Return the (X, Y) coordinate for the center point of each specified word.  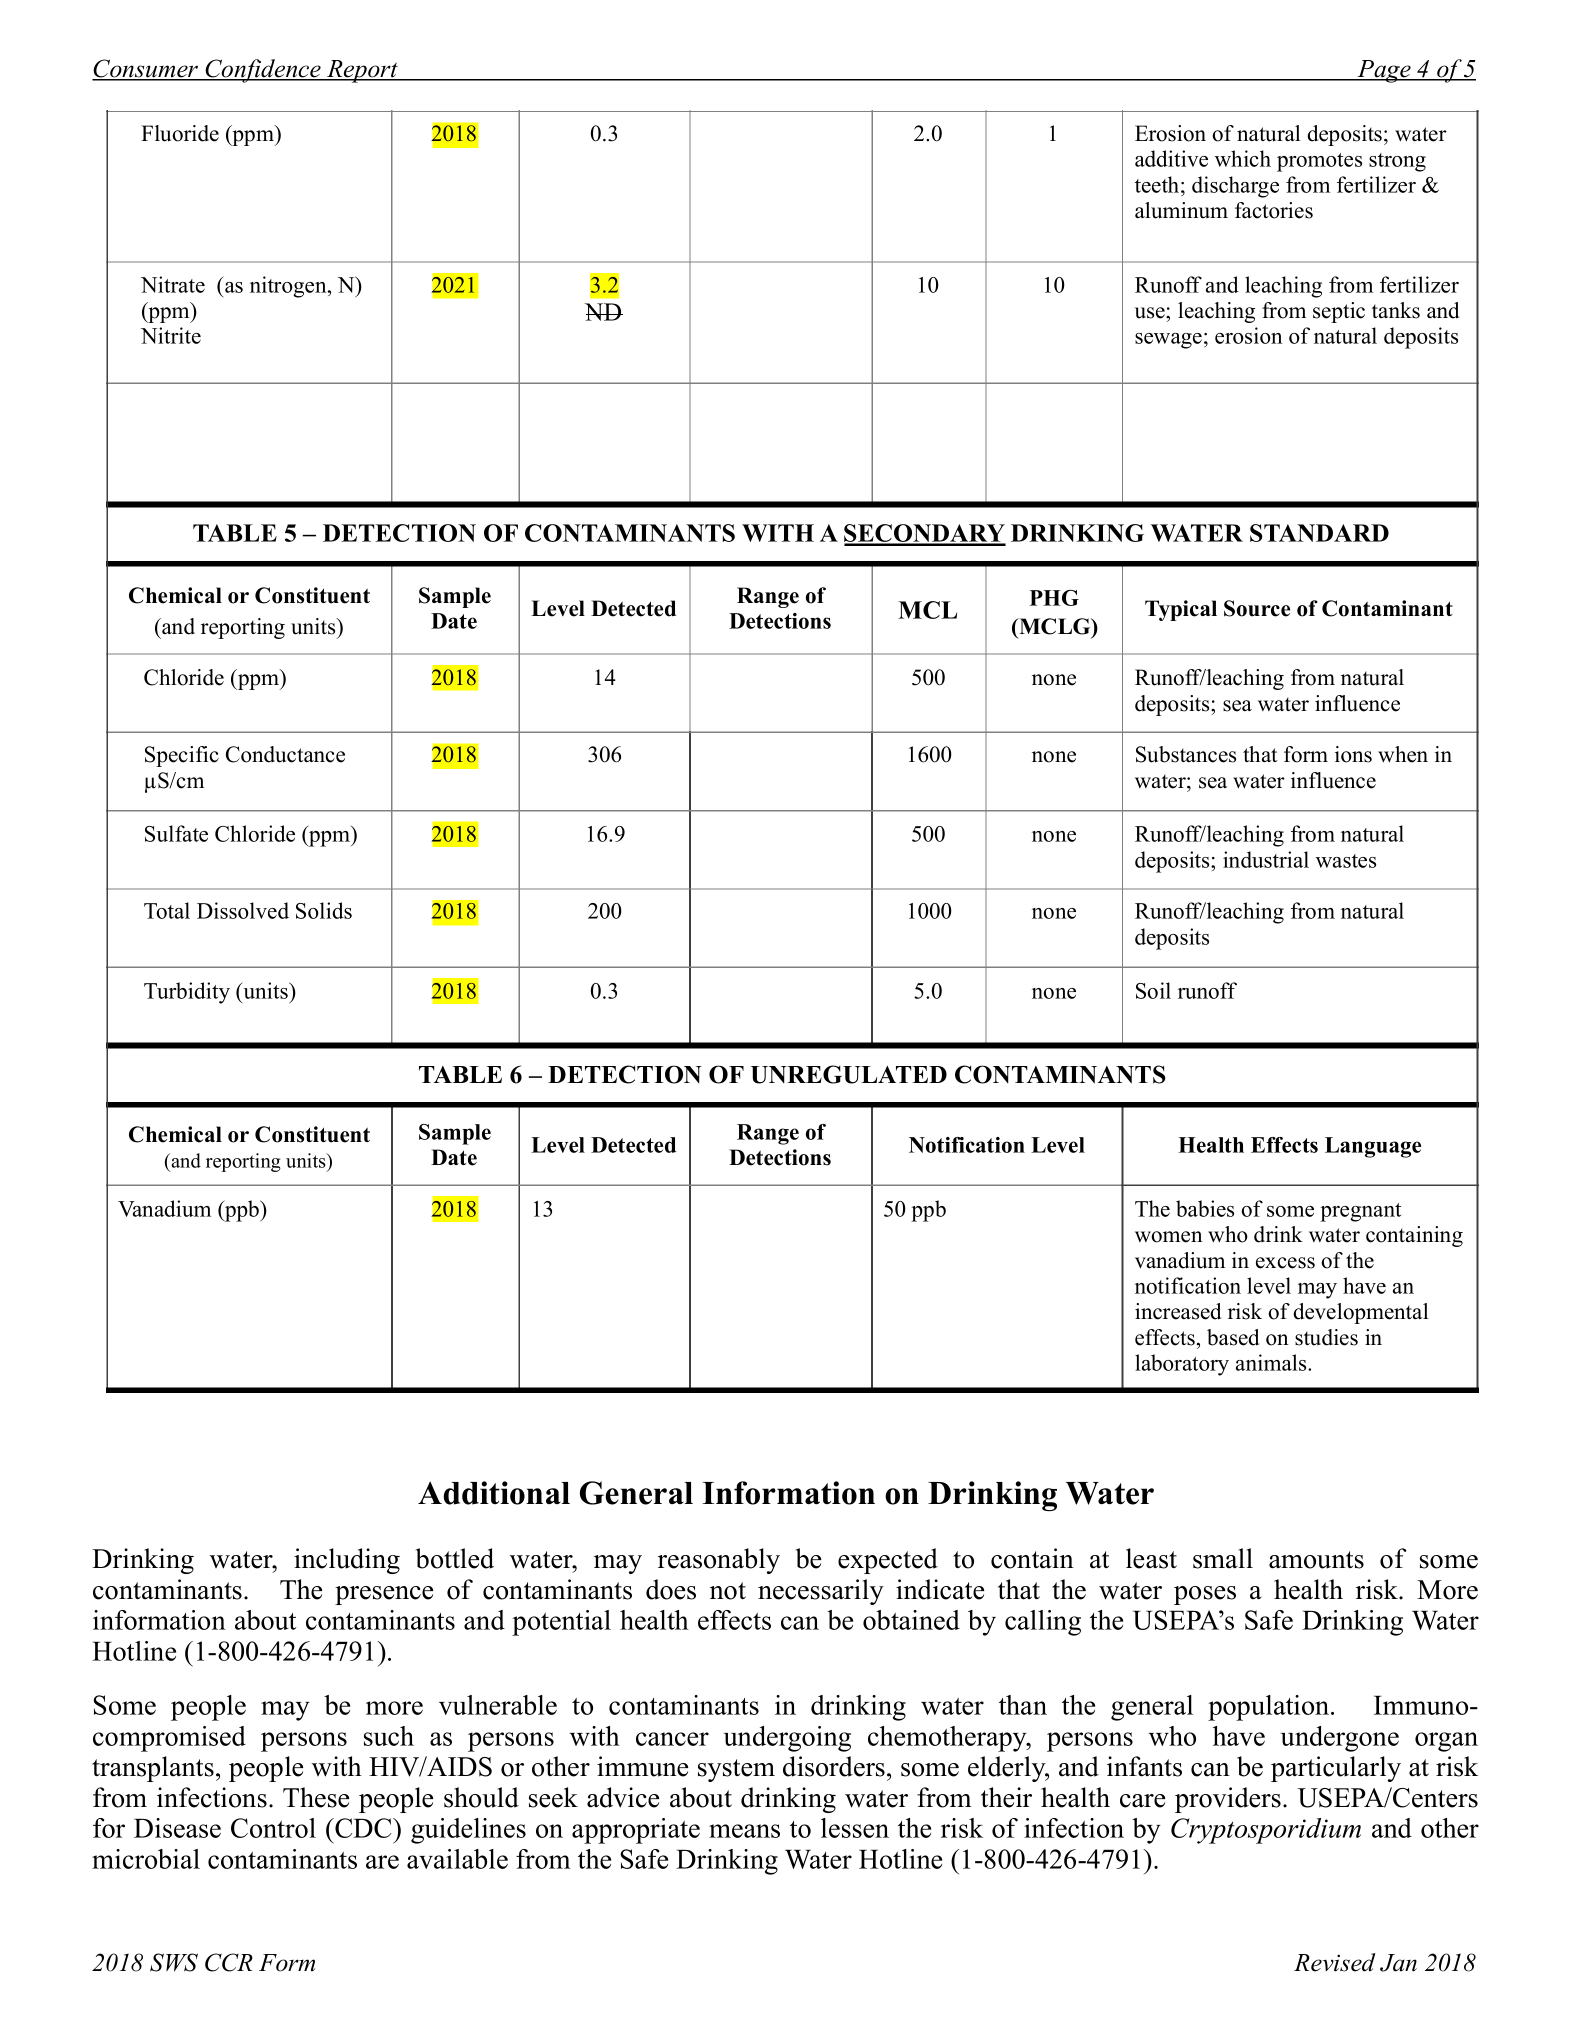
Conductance (285, 754)
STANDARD (1319, 533)
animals (1272, 1362)
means (744, 1831)
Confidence (263, 71)
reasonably (719, 1561)
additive (1171, 158)
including (347, 1561)
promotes (1319, 162)
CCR (229, 1962)
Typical (1181, 610)
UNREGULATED (849, 1074)
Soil (1153, 990)
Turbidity (187, 993)
